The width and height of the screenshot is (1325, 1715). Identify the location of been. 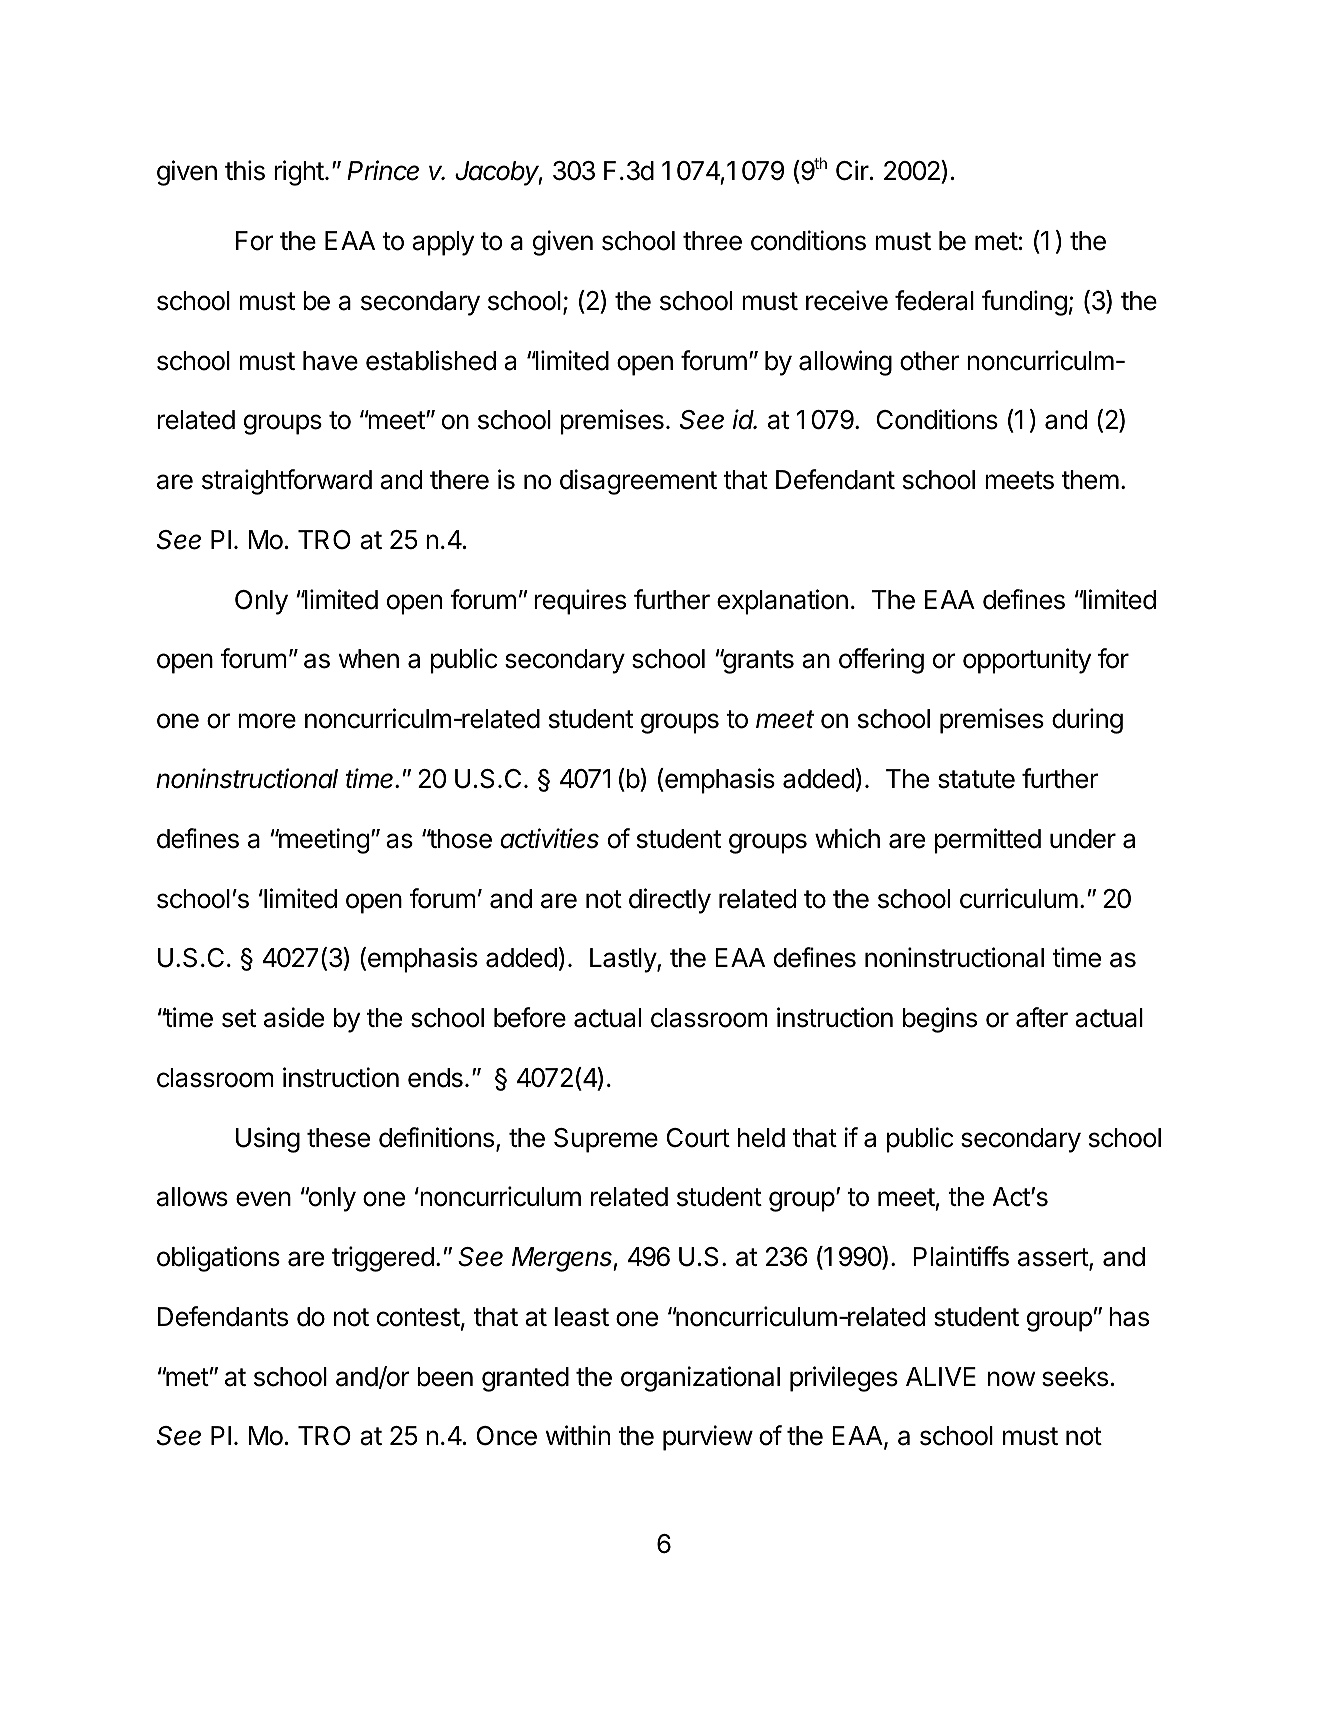
(445, 1377).
